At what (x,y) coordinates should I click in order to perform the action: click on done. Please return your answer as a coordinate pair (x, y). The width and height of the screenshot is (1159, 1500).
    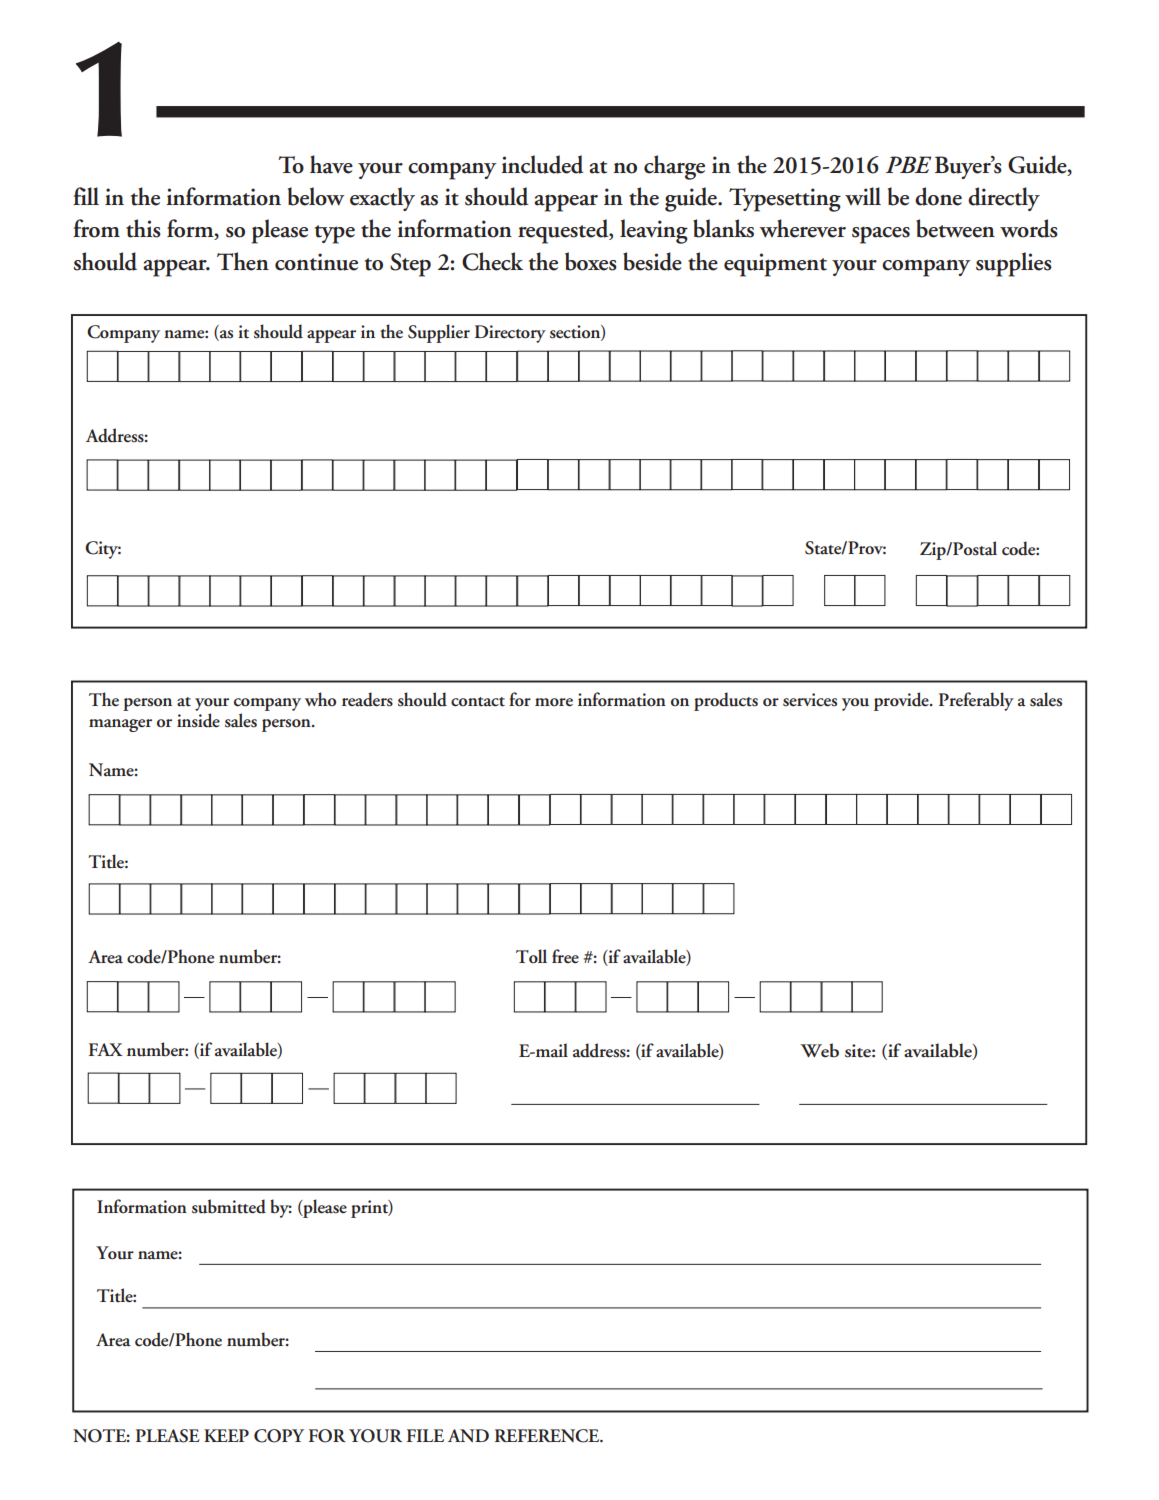
    Looking at the image, I should click on (938, 196).
